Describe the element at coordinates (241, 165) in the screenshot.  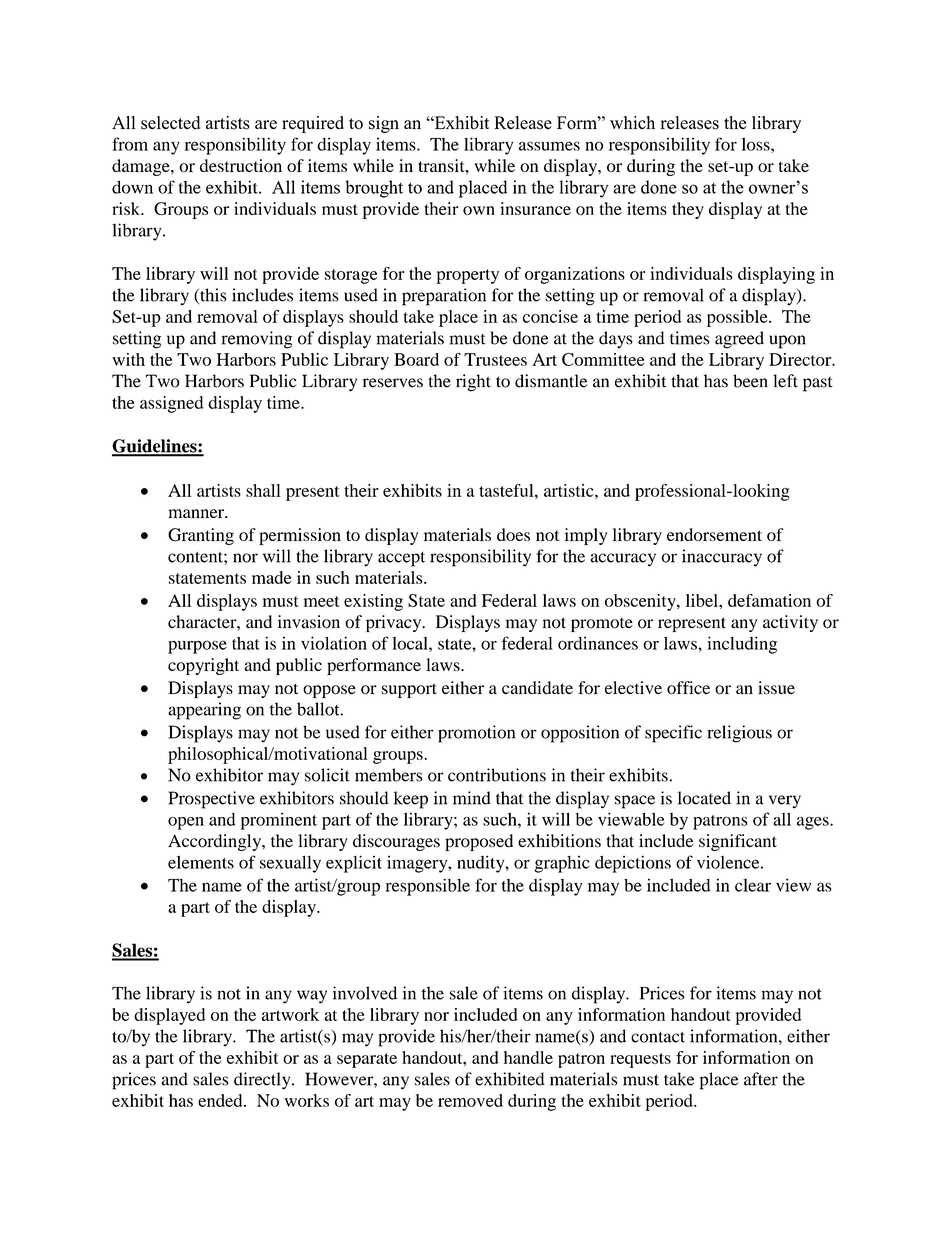
I see `destruction` at that location.
